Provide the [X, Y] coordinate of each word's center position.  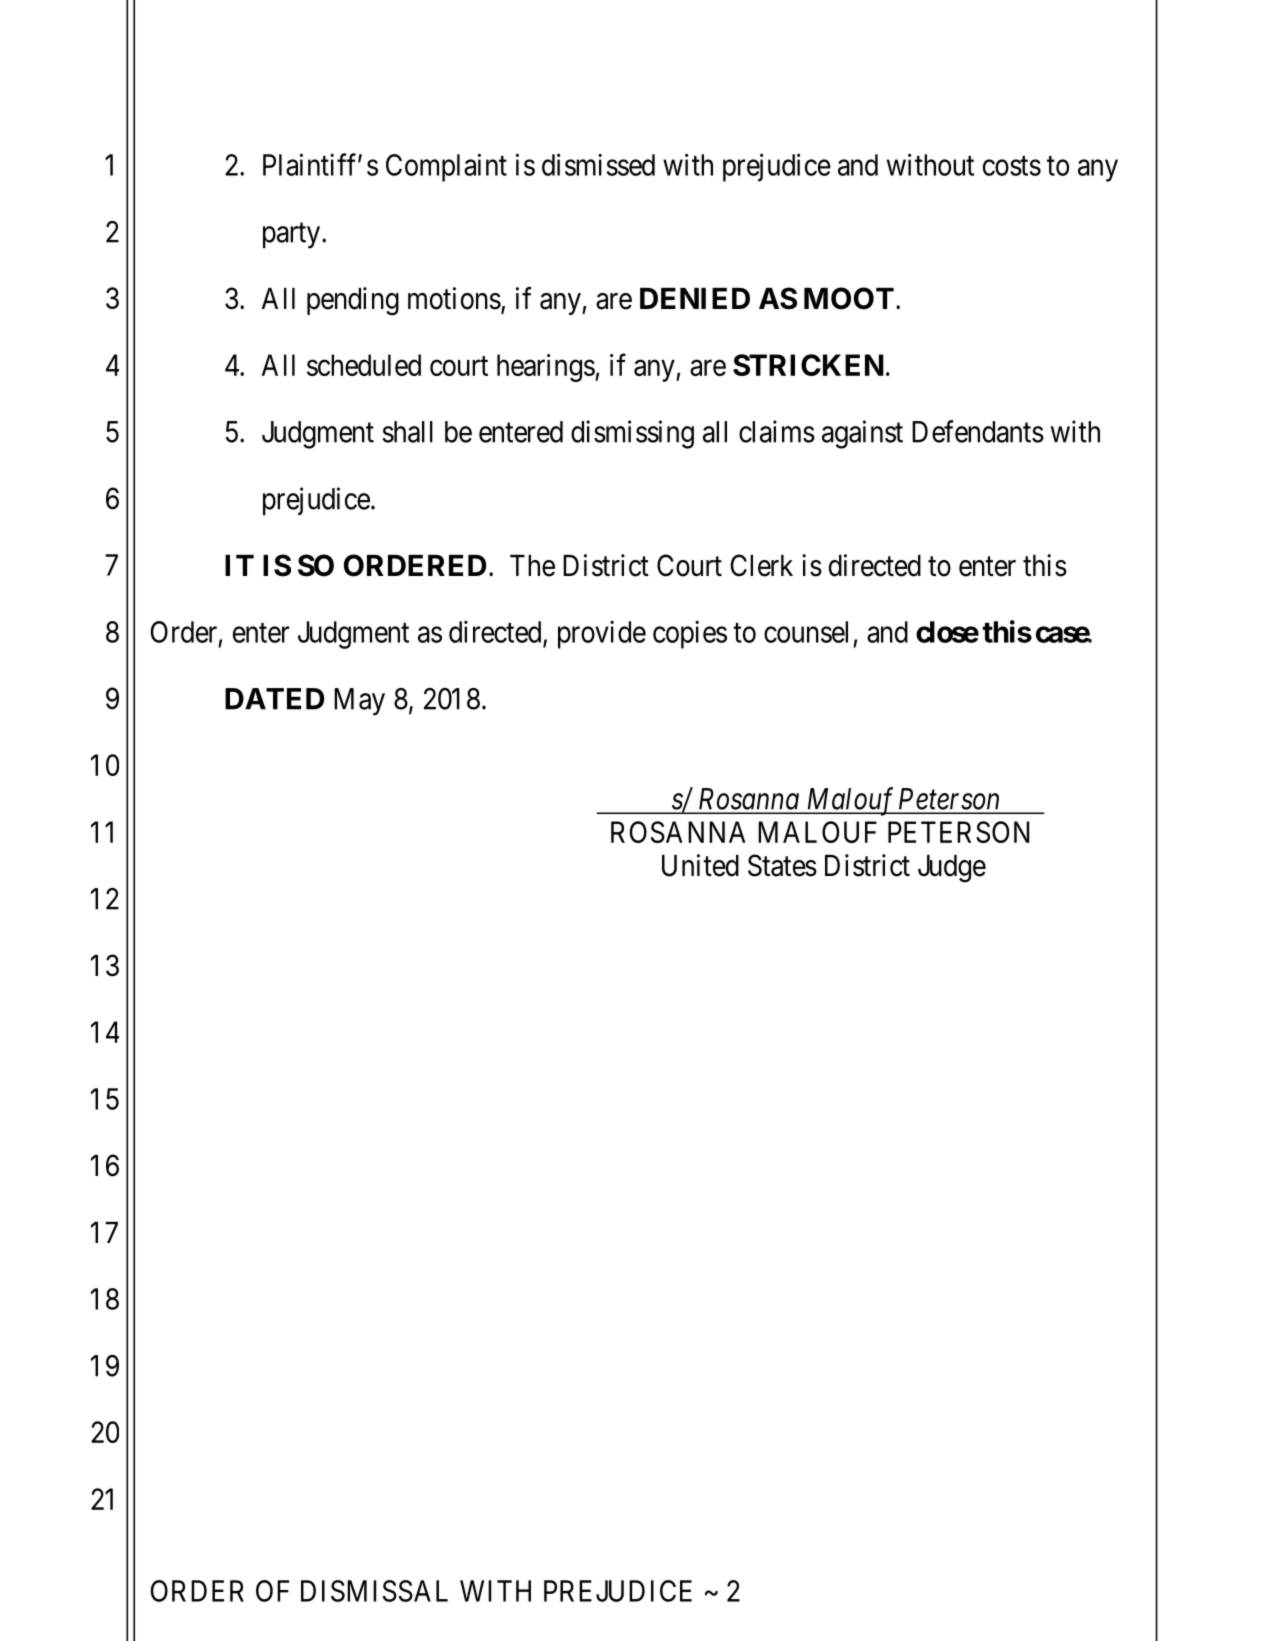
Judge [952, 869]
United [700, 865]
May [359, 702]
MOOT [849, 298]
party [293, 236]
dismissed [598, 164]
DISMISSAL [374, 1591]
